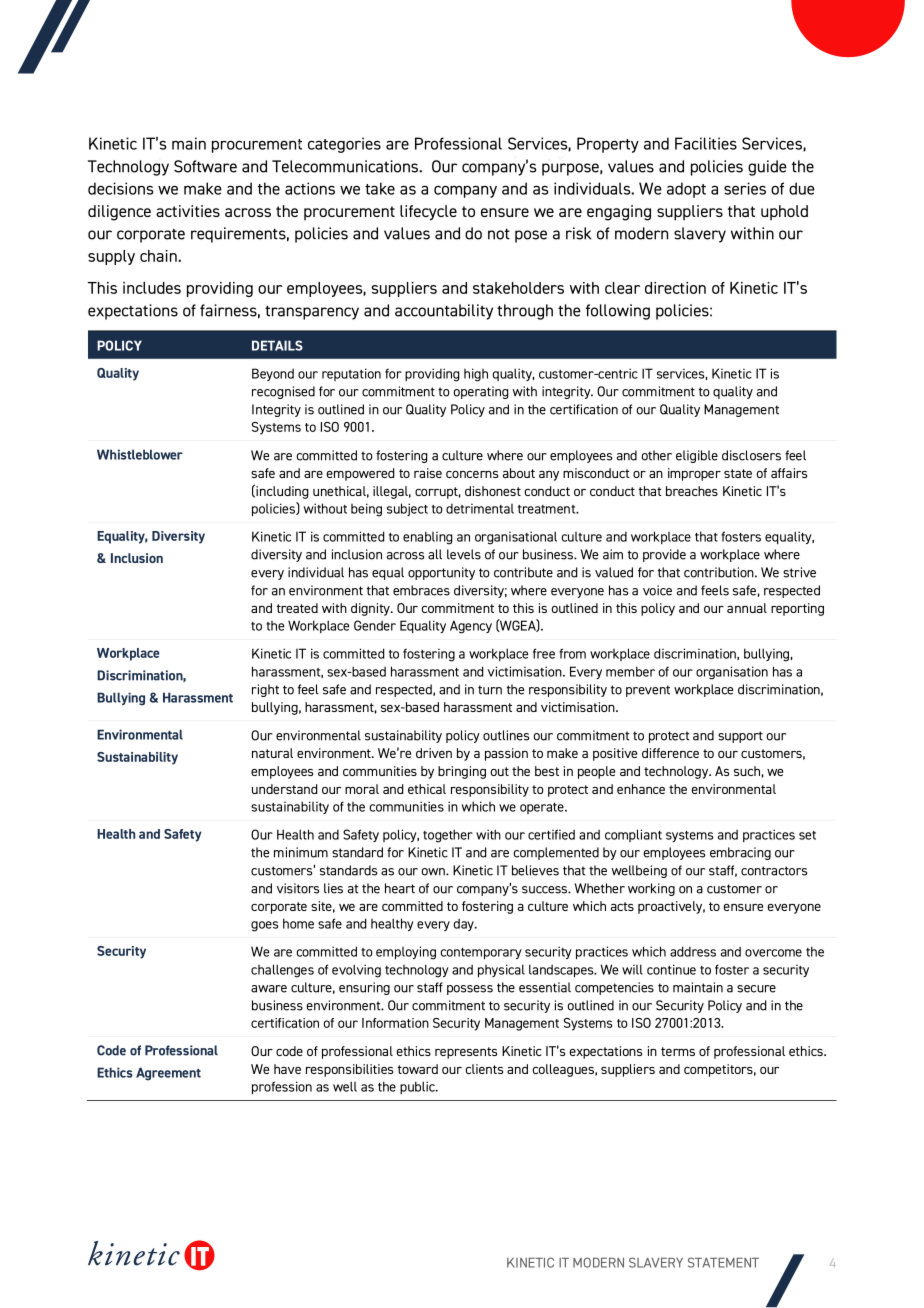 Image resolution: width=924 pixels, height=1308 pixels. Describe the element at coordinates (168, 1074) in the page. I see `Agreement` at that location.
